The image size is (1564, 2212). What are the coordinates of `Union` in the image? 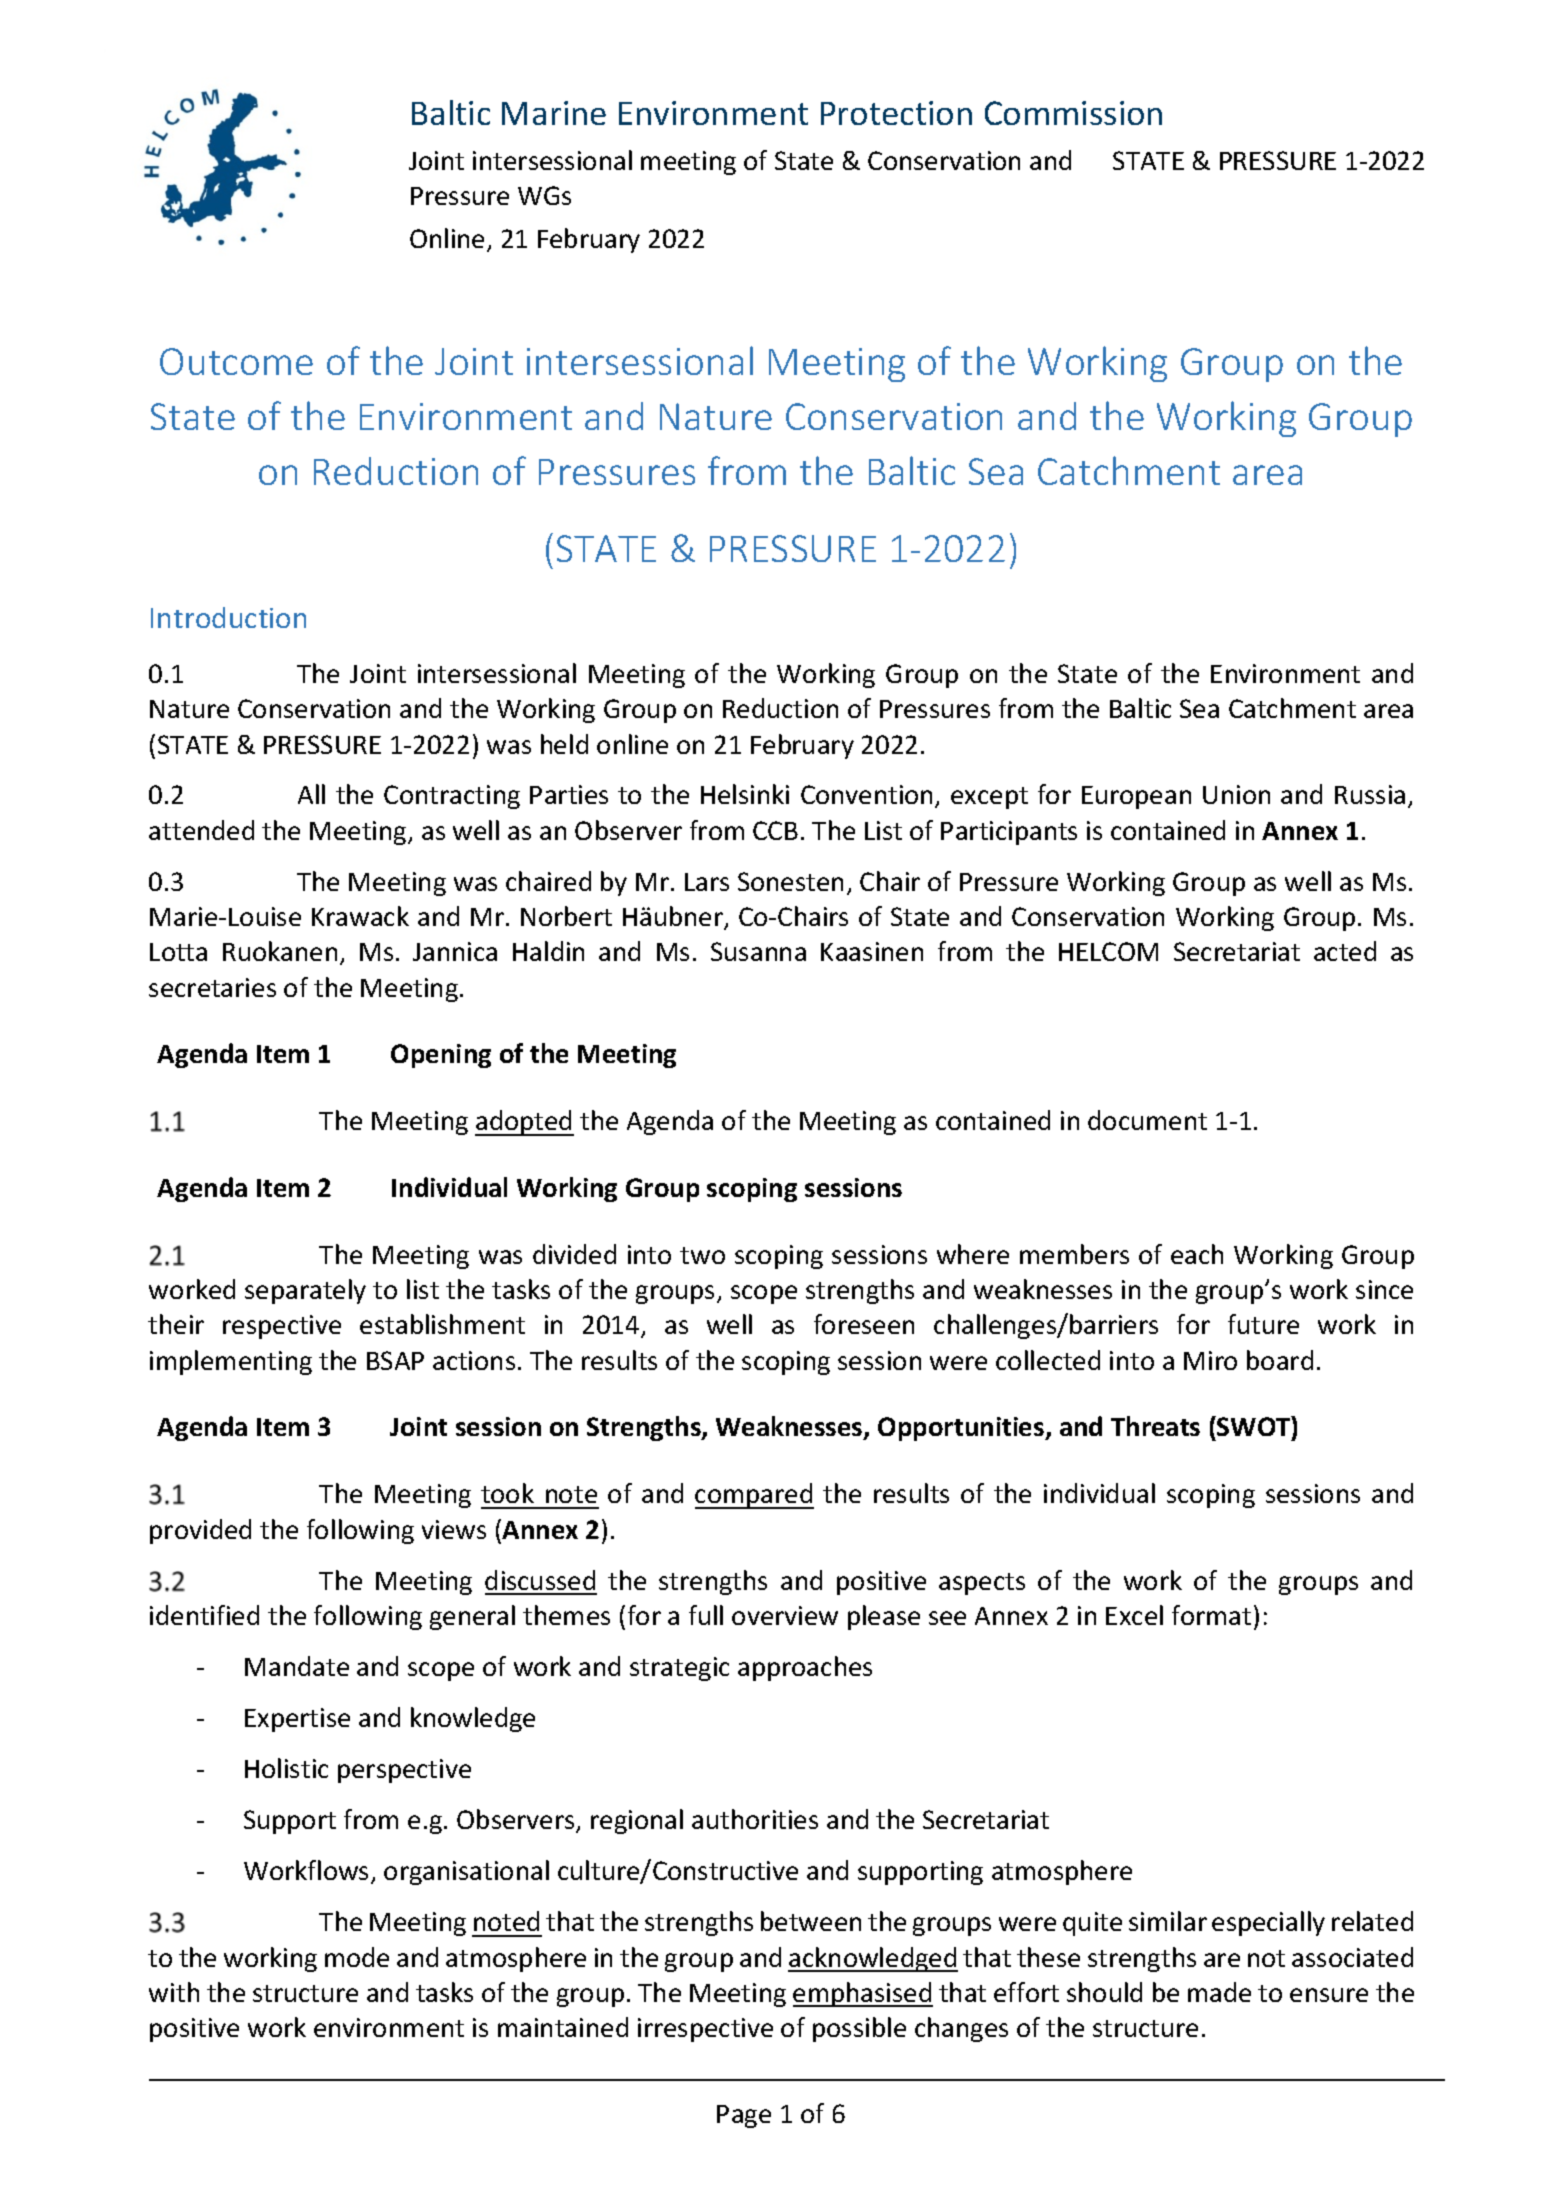 It's located at (1236, 794).
